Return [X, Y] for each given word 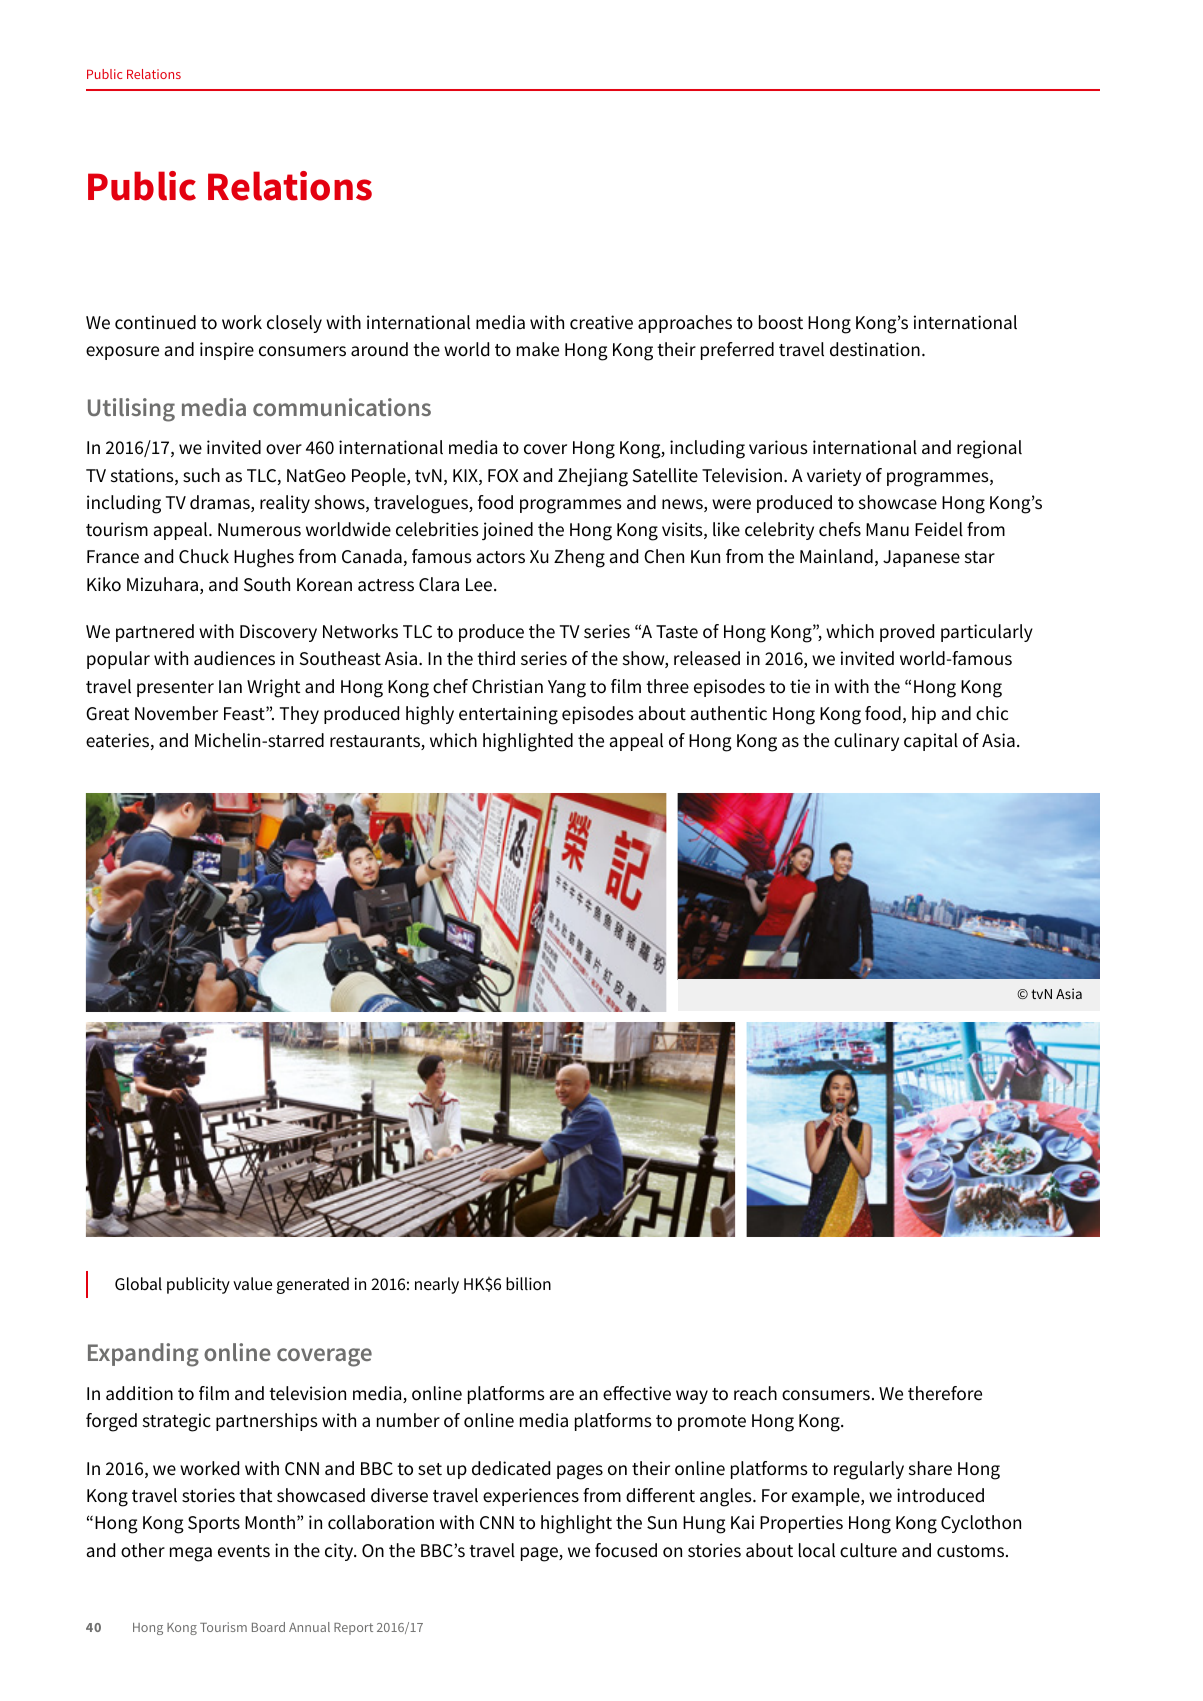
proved [907, 633]
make [538, 349]
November [176, 713]
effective [637, 1393]
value [252, 1283]
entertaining [508, 715]
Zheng [579, 558]
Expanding [143, 1355]
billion [528, 1284]
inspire [227, 351]
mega [191, 1554]
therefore [945, 1393]
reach [755, 1393]
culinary [866, 742]
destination [875, 349]
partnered [155, 633]
